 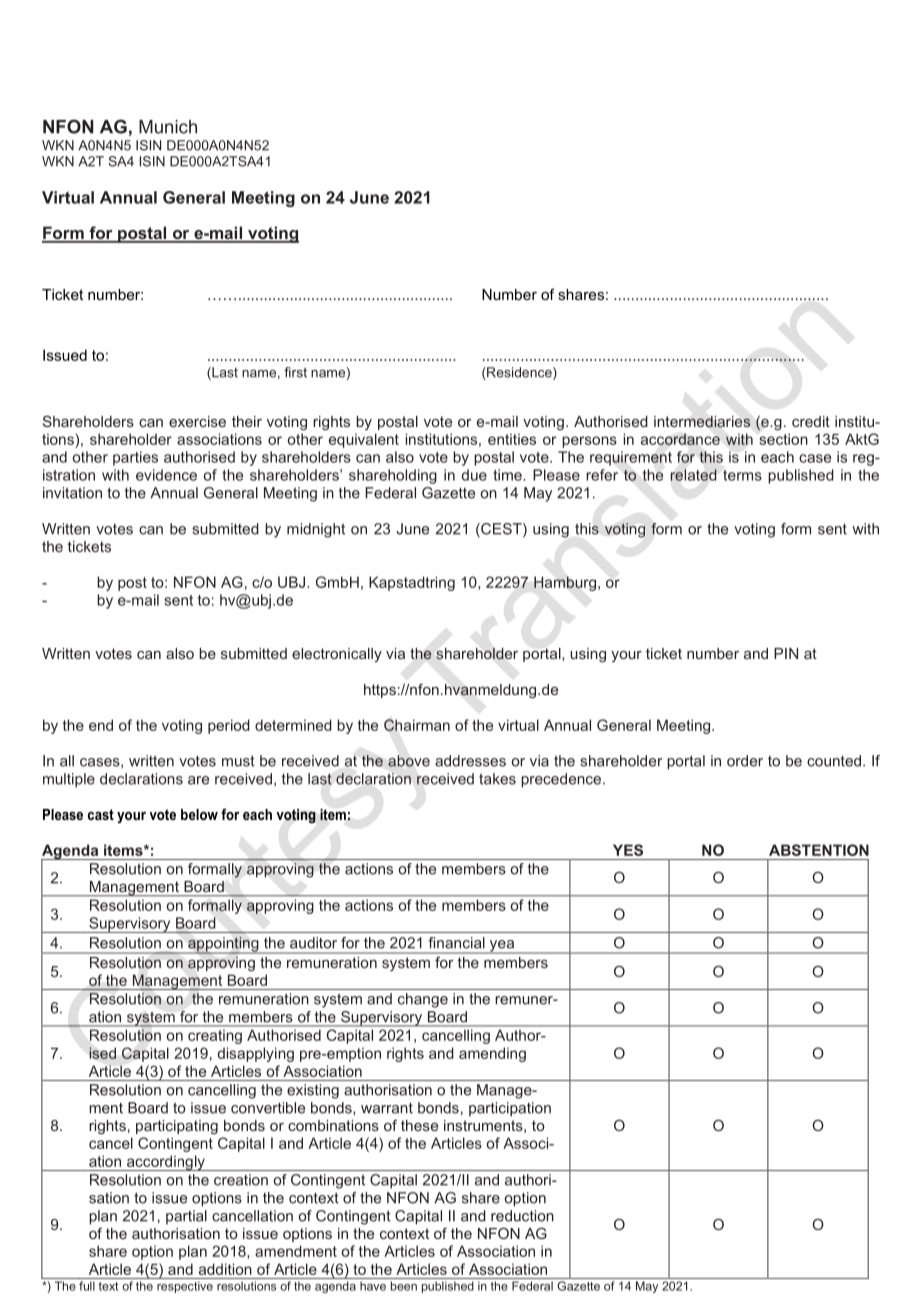 I want to click on period, so click(x=229, y=726).
